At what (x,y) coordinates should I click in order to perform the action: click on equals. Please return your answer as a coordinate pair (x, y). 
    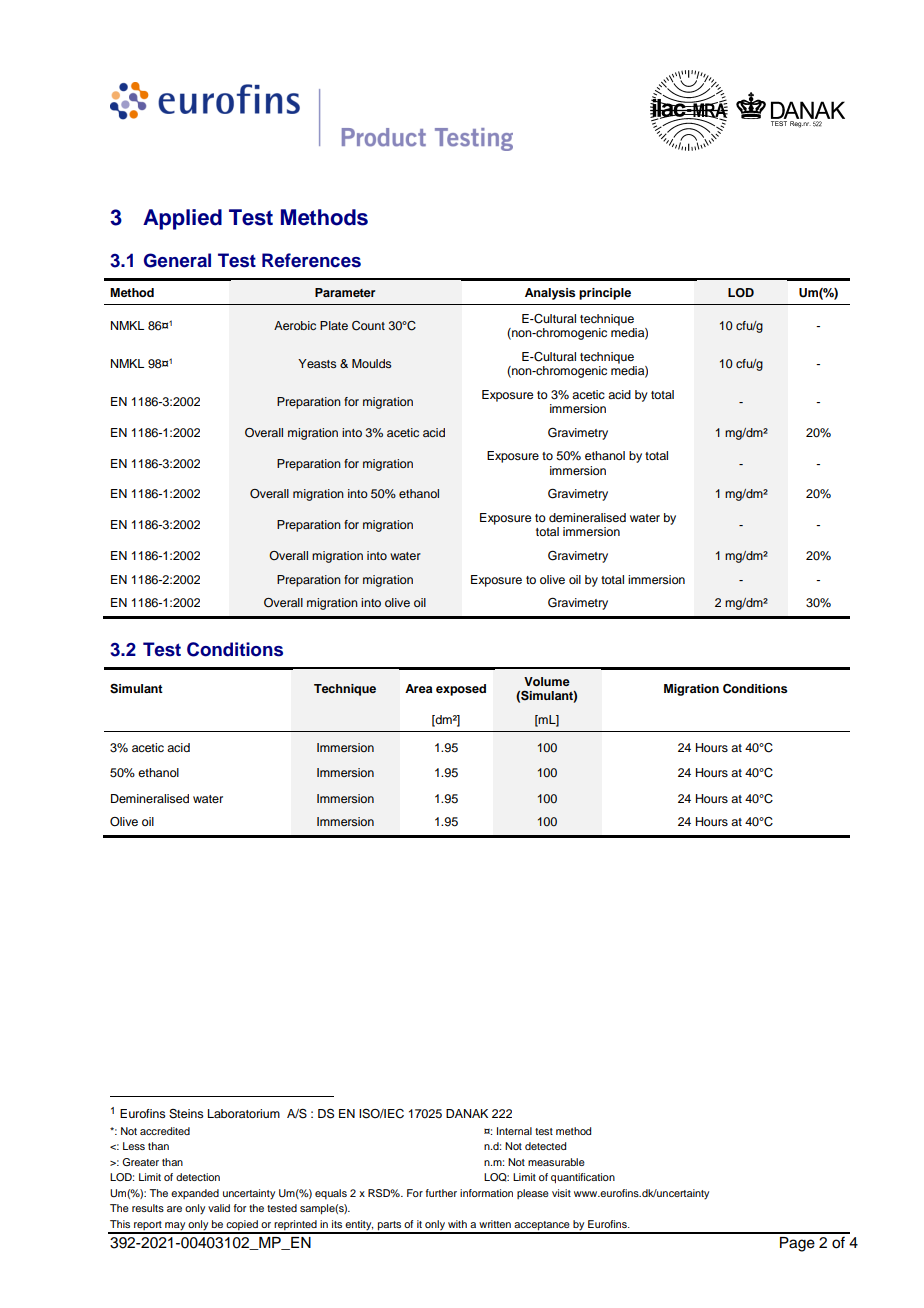
    Looking at the image, I should click on (331, 1194).
